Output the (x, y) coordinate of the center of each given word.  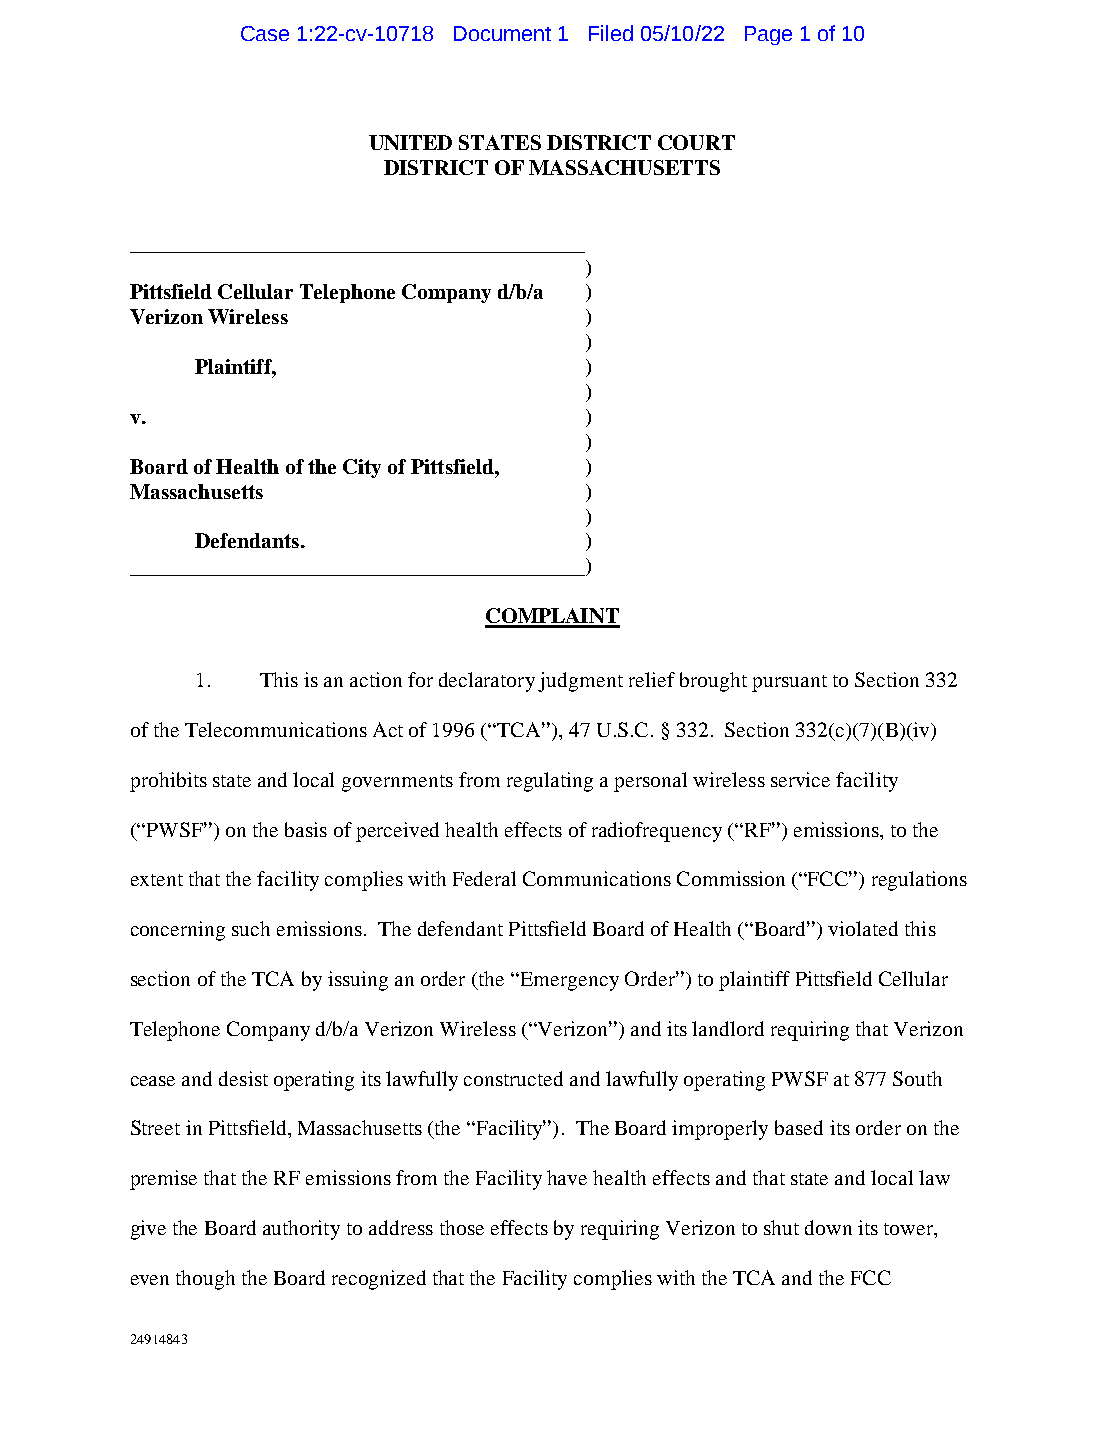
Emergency (568, 981)
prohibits (168, 782)
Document (502, 33)
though (205, 1280)
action (376, 679)
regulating (550, 782)
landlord (728, 1028)
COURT (696, 142)
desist (243, 1078)
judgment (580, 682)
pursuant (789, 683)
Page (768, 35)
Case (265, 33)
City (362, 468)
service (800, 779)
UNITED (410, 142)
